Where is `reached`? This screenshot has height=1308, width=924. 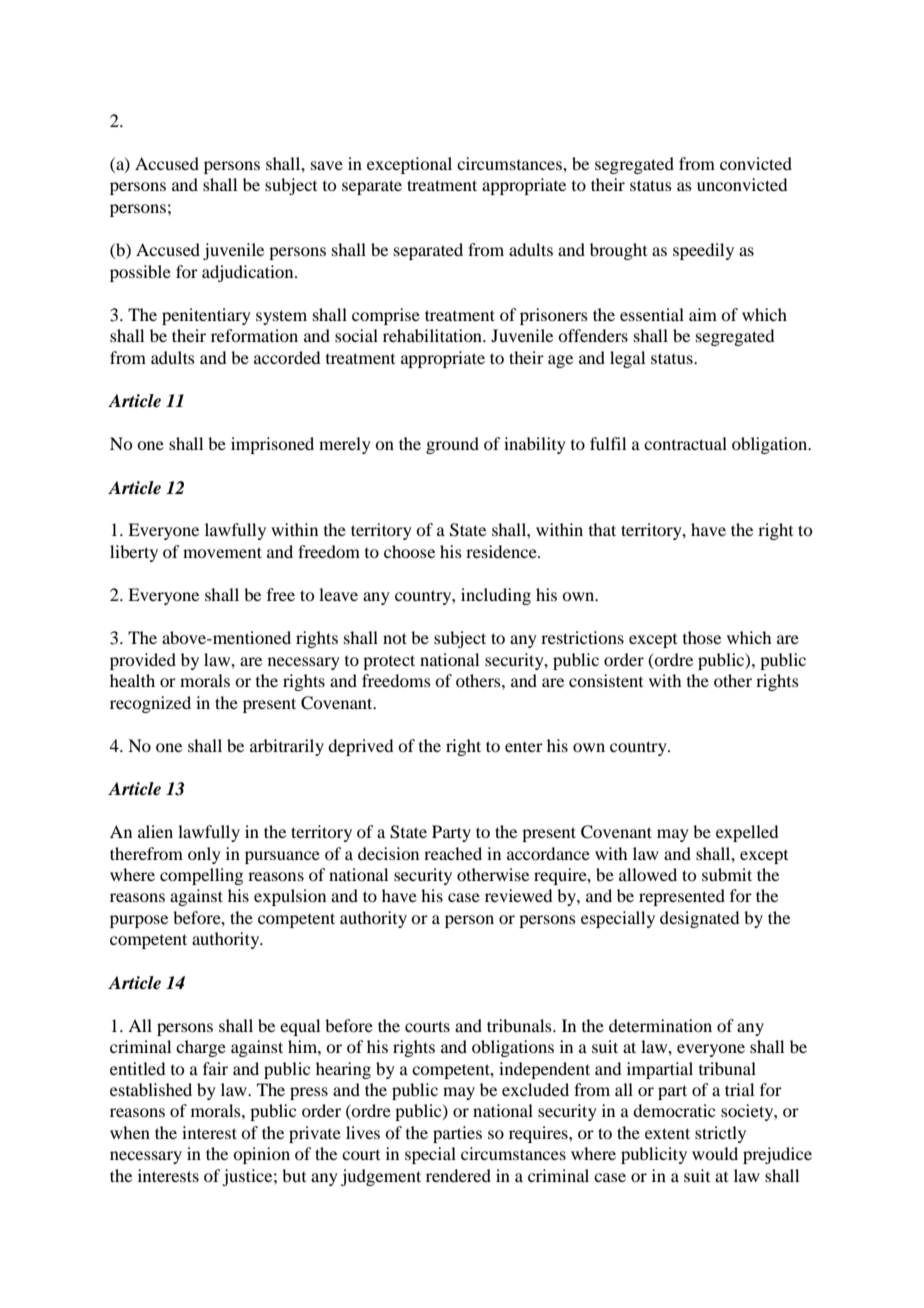
reached is located at coordinates (453, 853).
